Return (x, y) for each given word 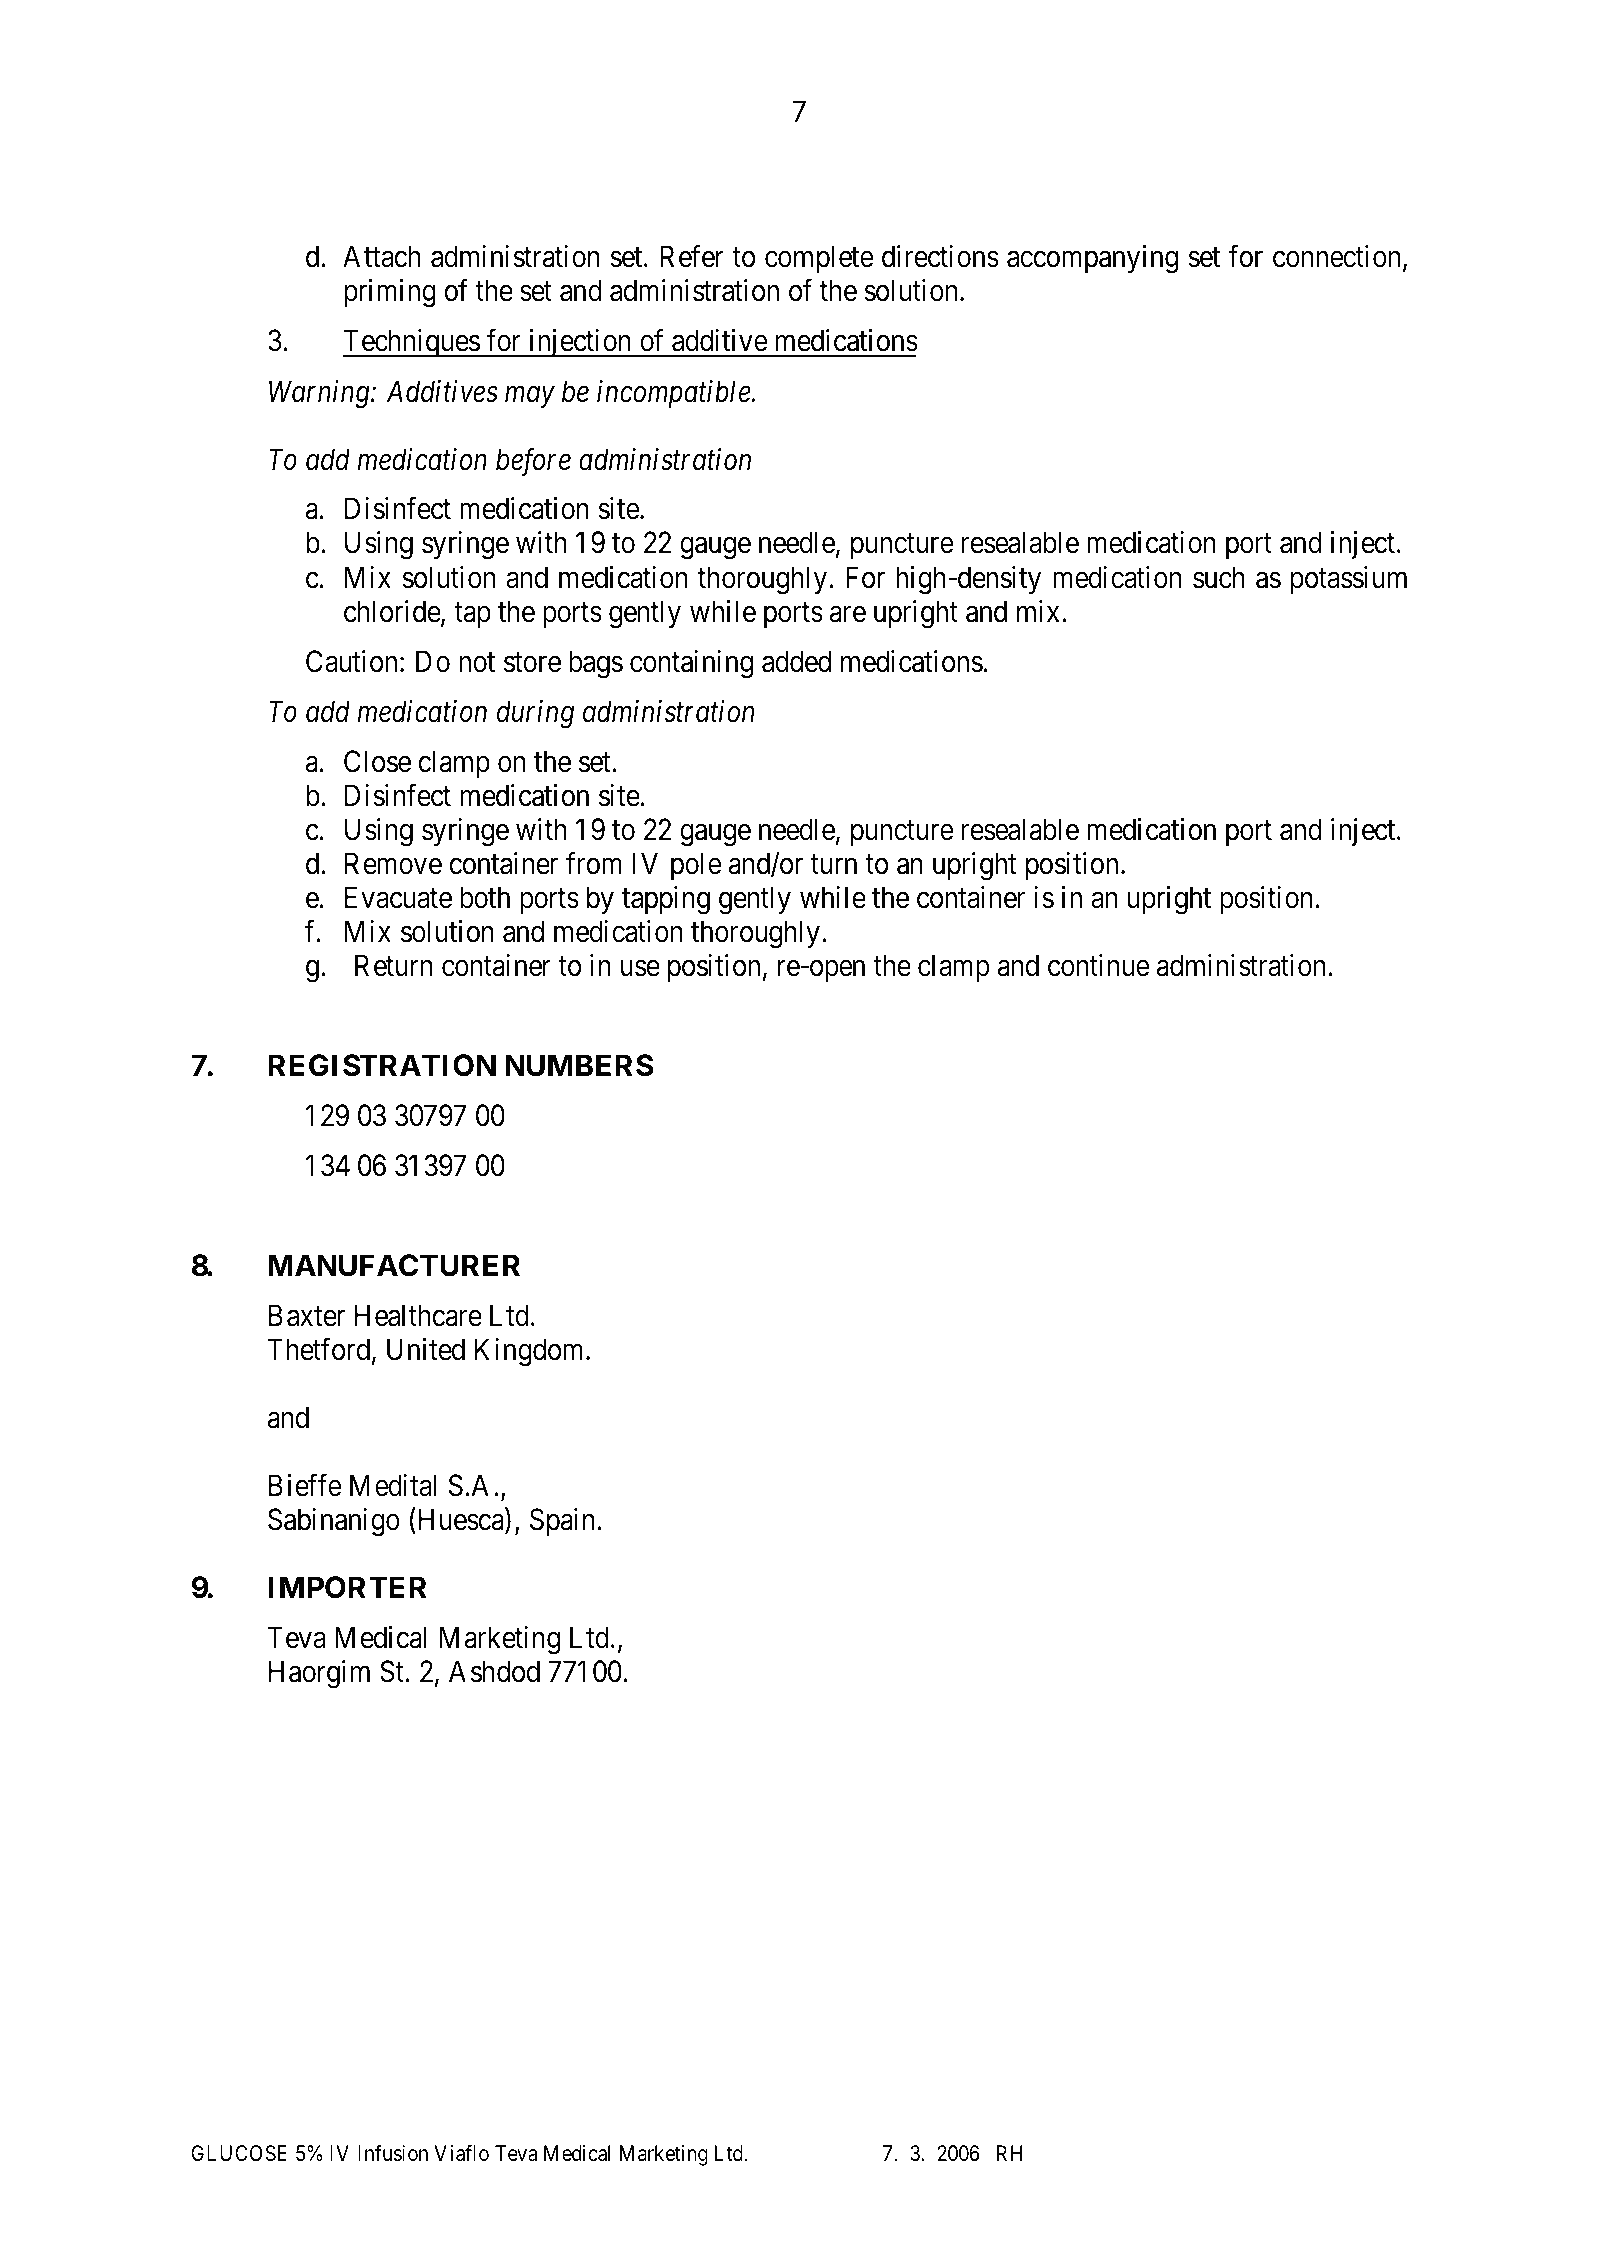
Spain (562, 1522)
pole (696, 866)
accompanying (1092, 259)
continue (1099, 965)
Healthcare (418, 1315)
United (426, 1349)
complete (819, 259)
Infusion (393, 2153)
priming (390, 293)
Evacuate (398, 897)
